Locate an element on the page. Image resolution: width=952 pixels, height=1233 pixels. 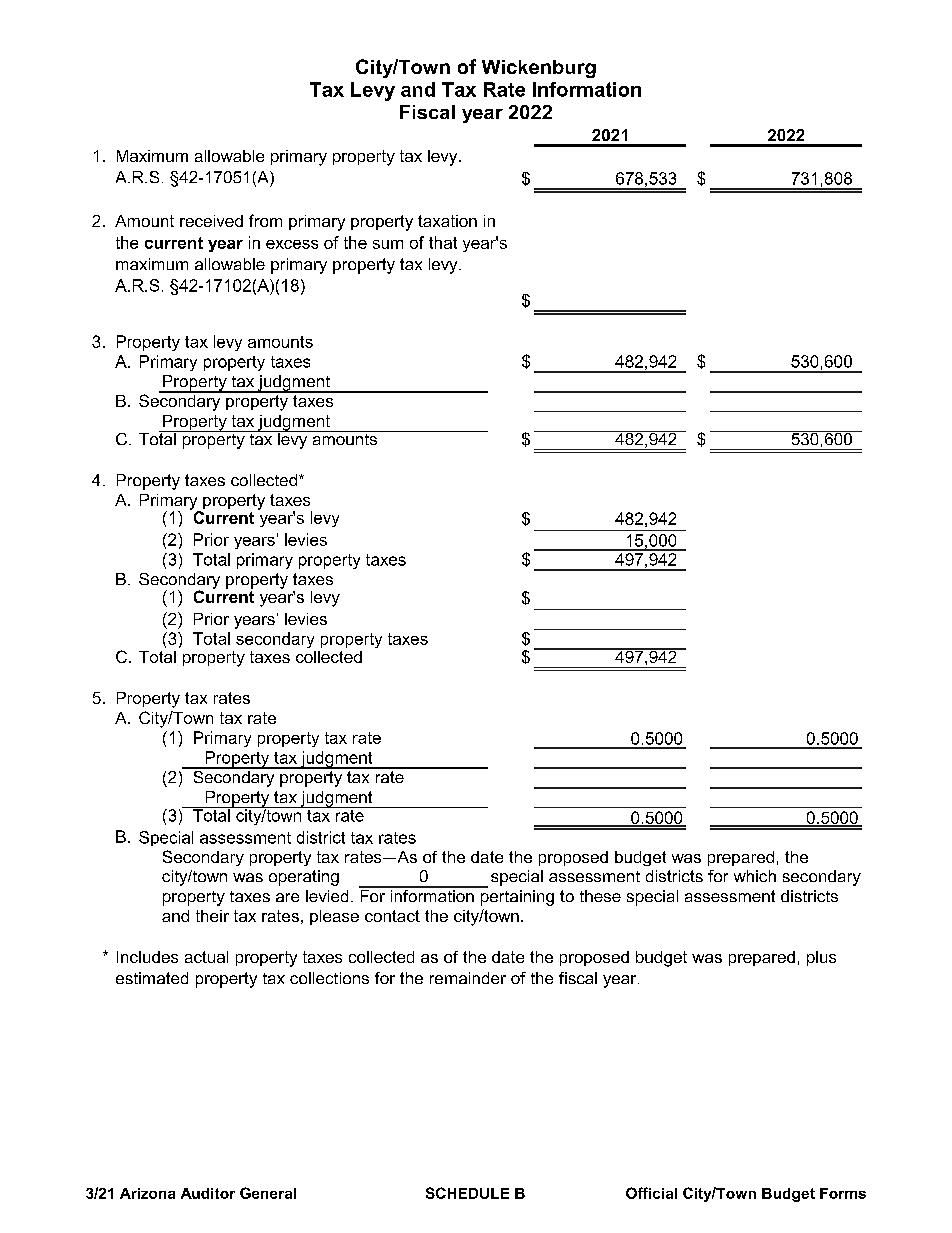
which is located at coordinates (755, 876).
